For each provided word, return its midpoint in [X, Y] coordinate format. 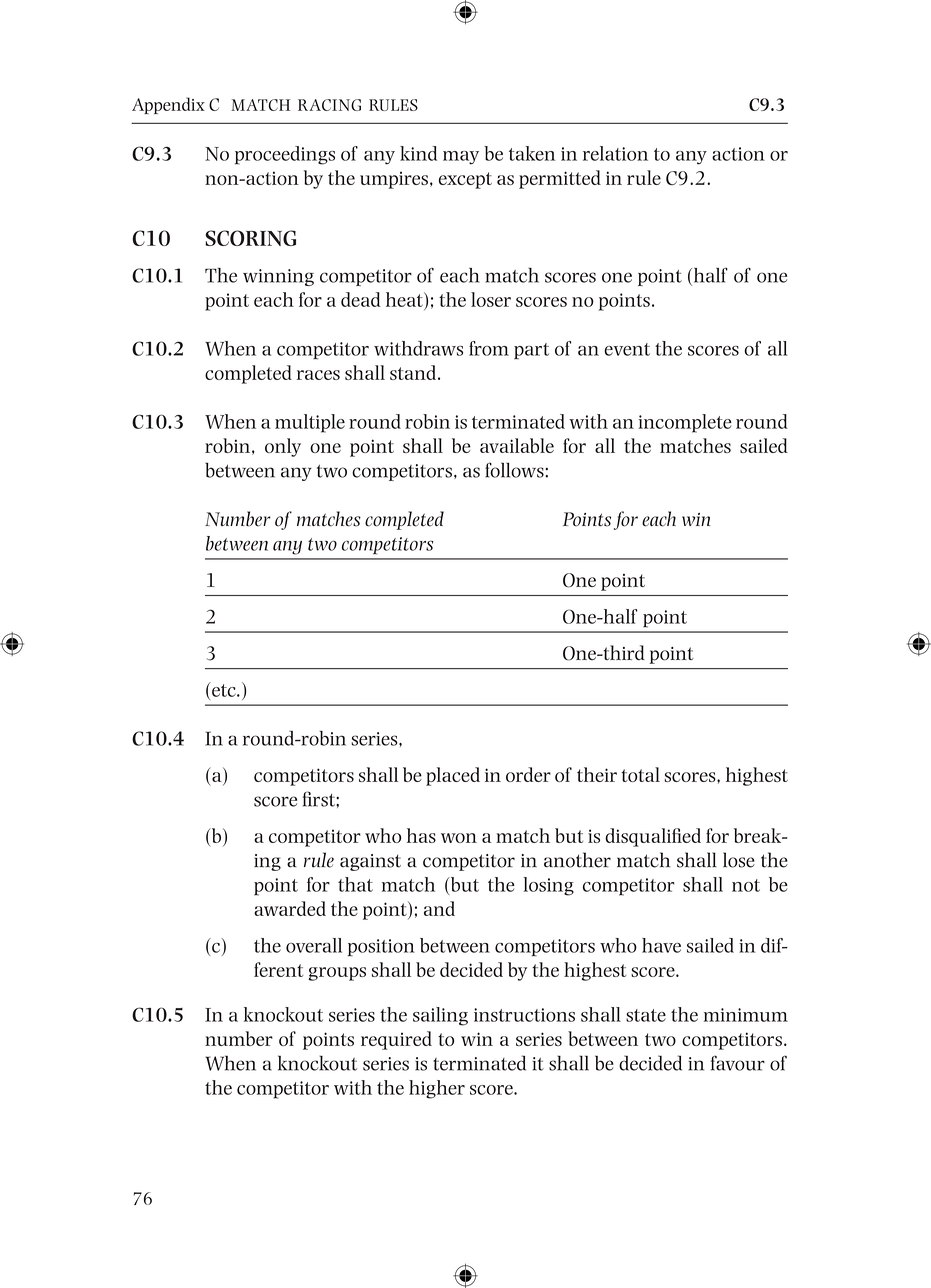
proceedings [285, 155]
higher [437, 1089]
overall [314, 945]
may [461, 157]
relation [615, 153]
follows [515, 470]
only [283, 447]
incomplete [685, 423]
